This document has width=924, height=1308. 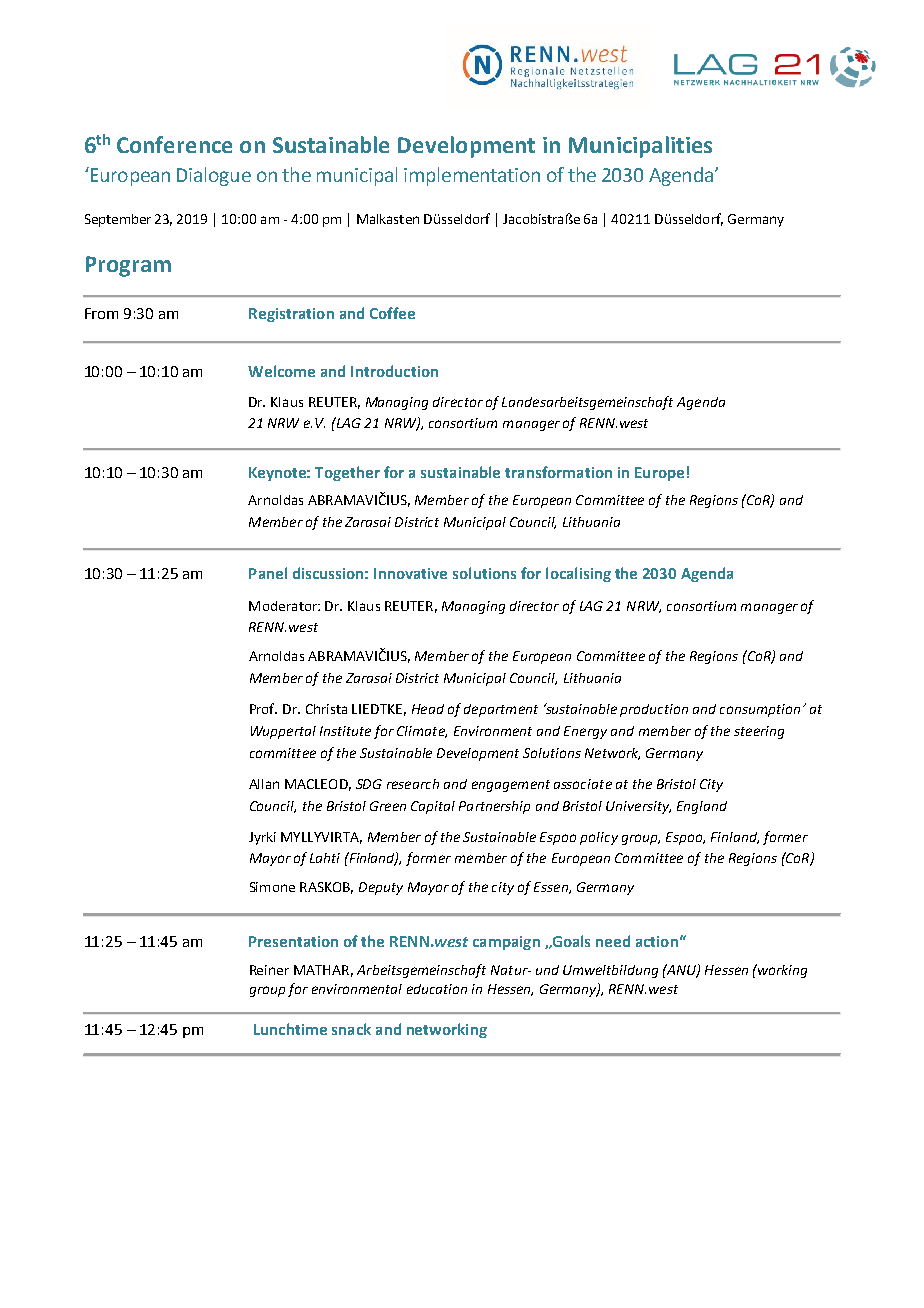 I want to click on Reiner, so click(x=269, y=970).
